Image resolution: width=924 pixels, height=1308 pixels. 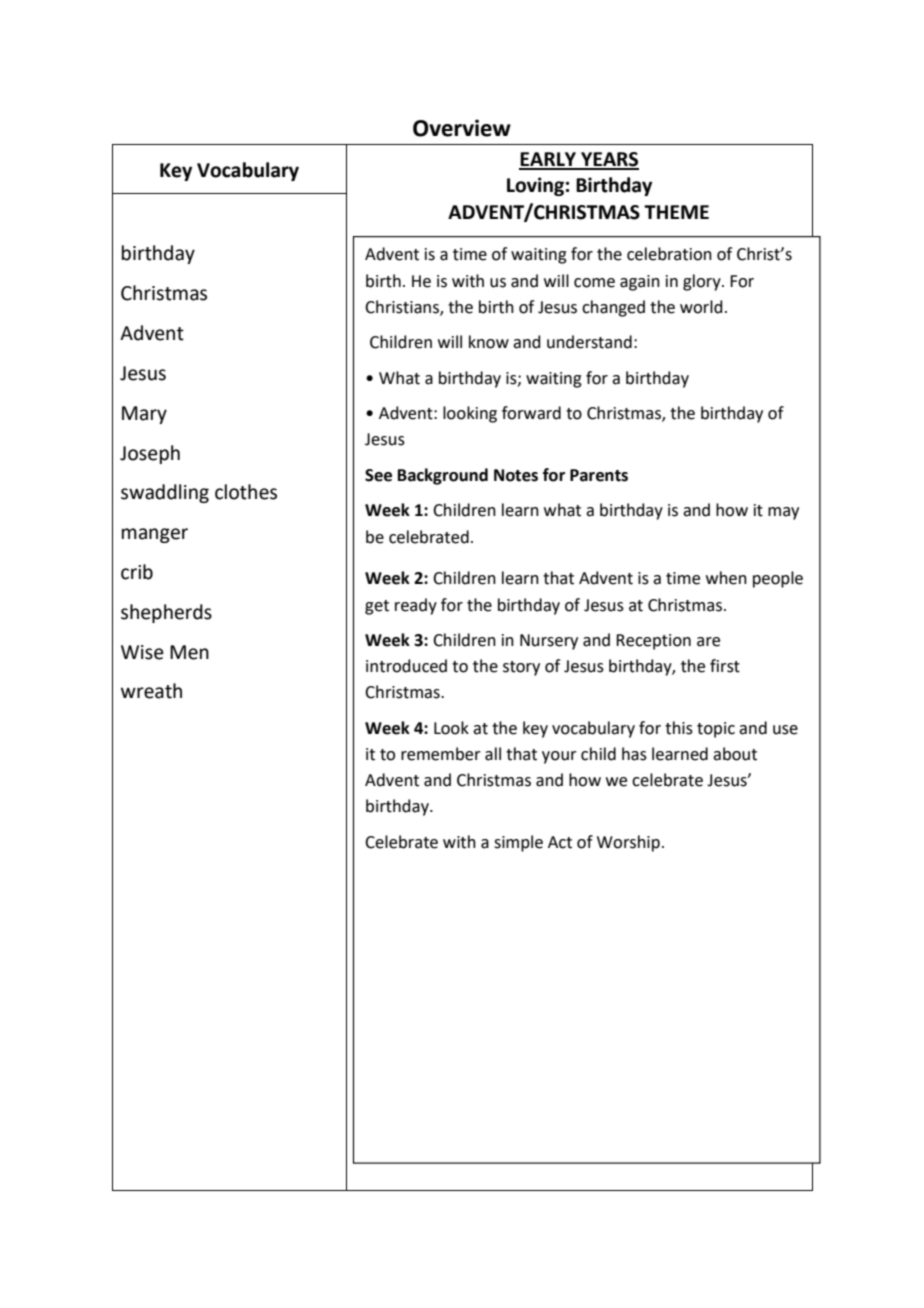 What do you see at coordinates (701, 307) in the screenshot?
I see `world` at bounding box center [701, 307].
